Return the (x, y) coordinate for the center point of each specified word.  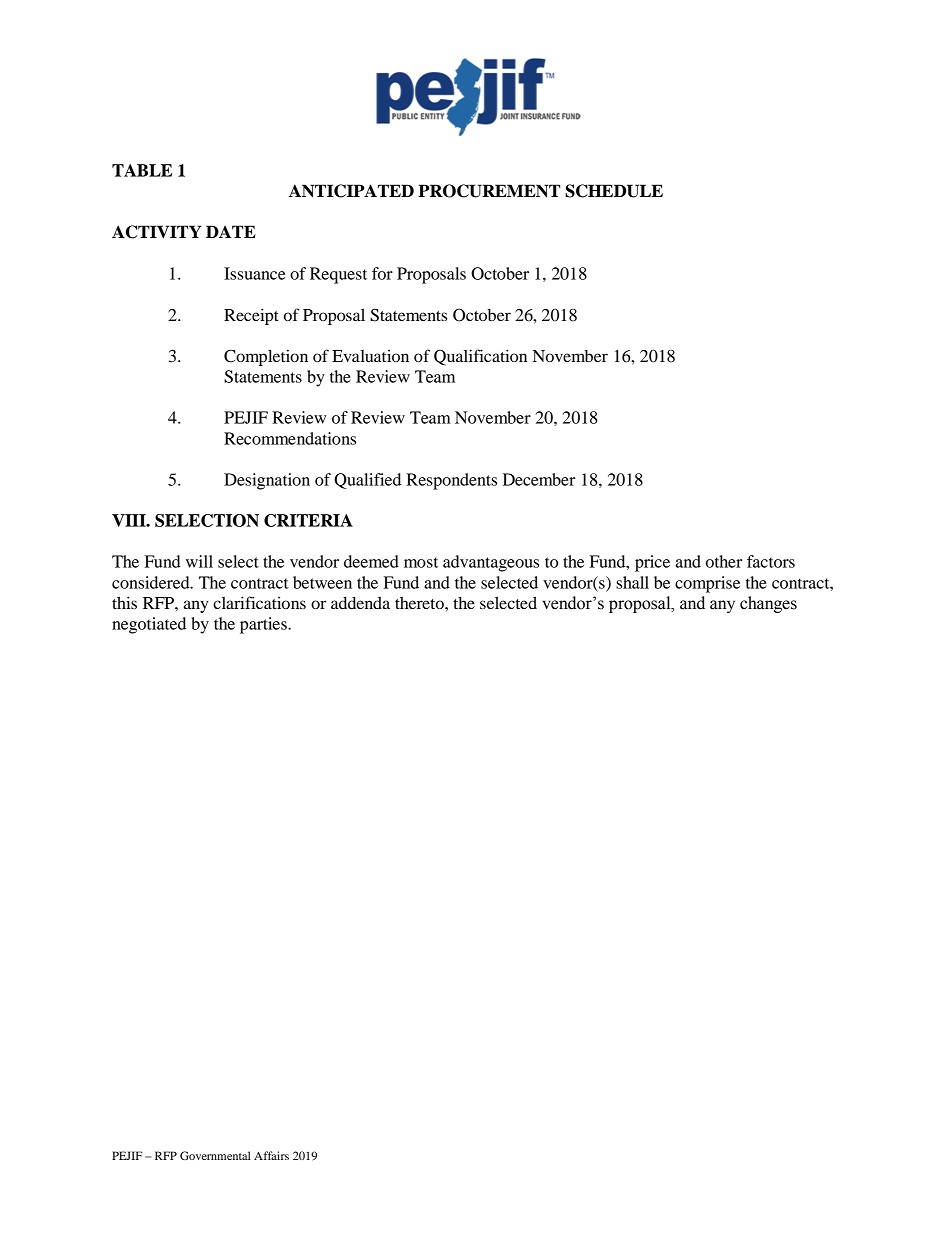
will (199, 561)
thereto (420, 603)
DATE (231, 231)
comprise (707, 584)
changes (768, 604)
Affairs (271, 1155)
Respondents (451, 481)
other (724, 561)
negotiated (149, 625)
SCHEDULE (614, 191)
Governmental (215, 1155)
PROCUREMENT (489, 191)
